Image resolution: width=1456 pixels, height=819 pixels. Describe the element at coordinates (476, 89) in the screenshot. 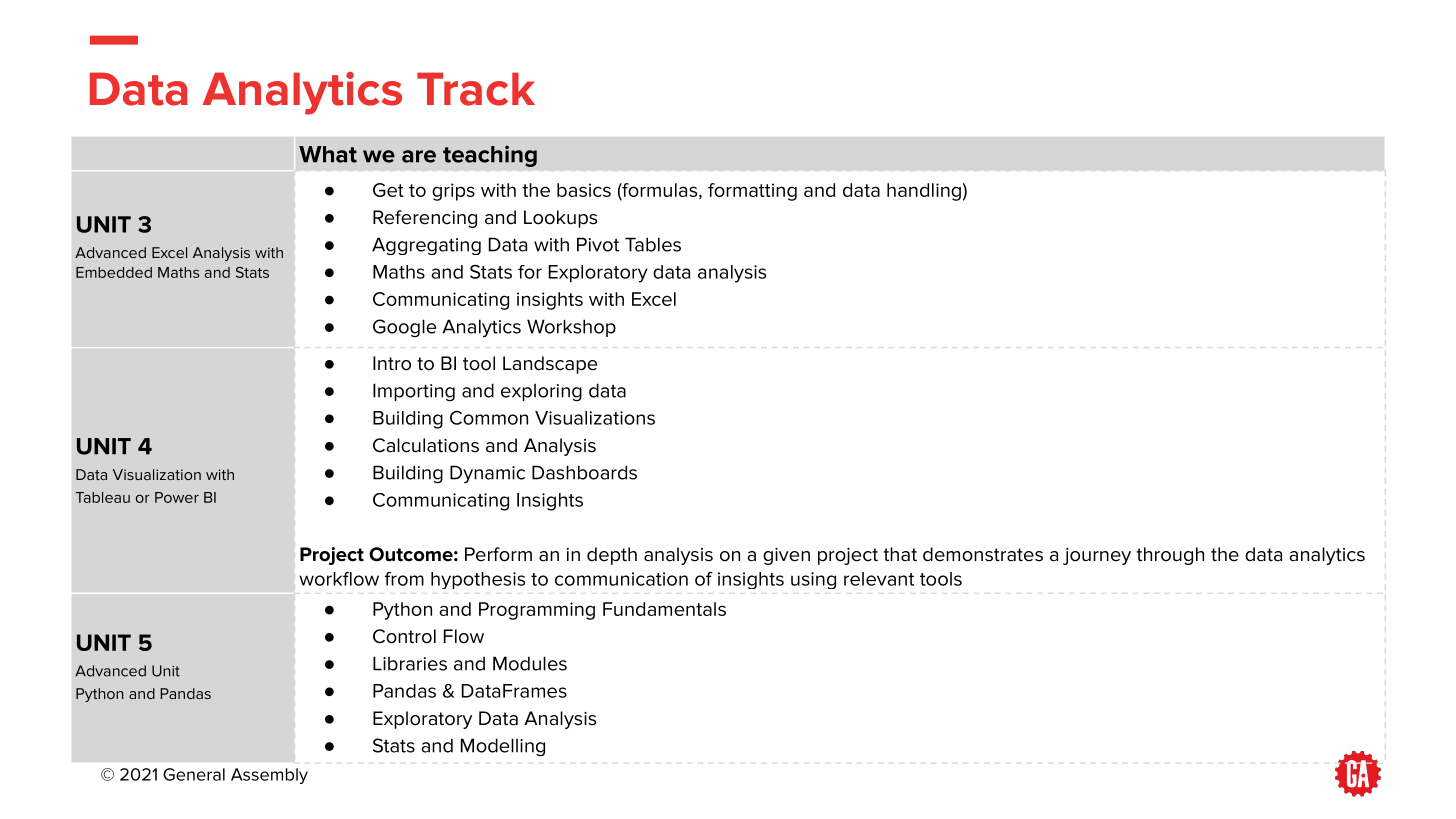

I see `Track` at that location.
